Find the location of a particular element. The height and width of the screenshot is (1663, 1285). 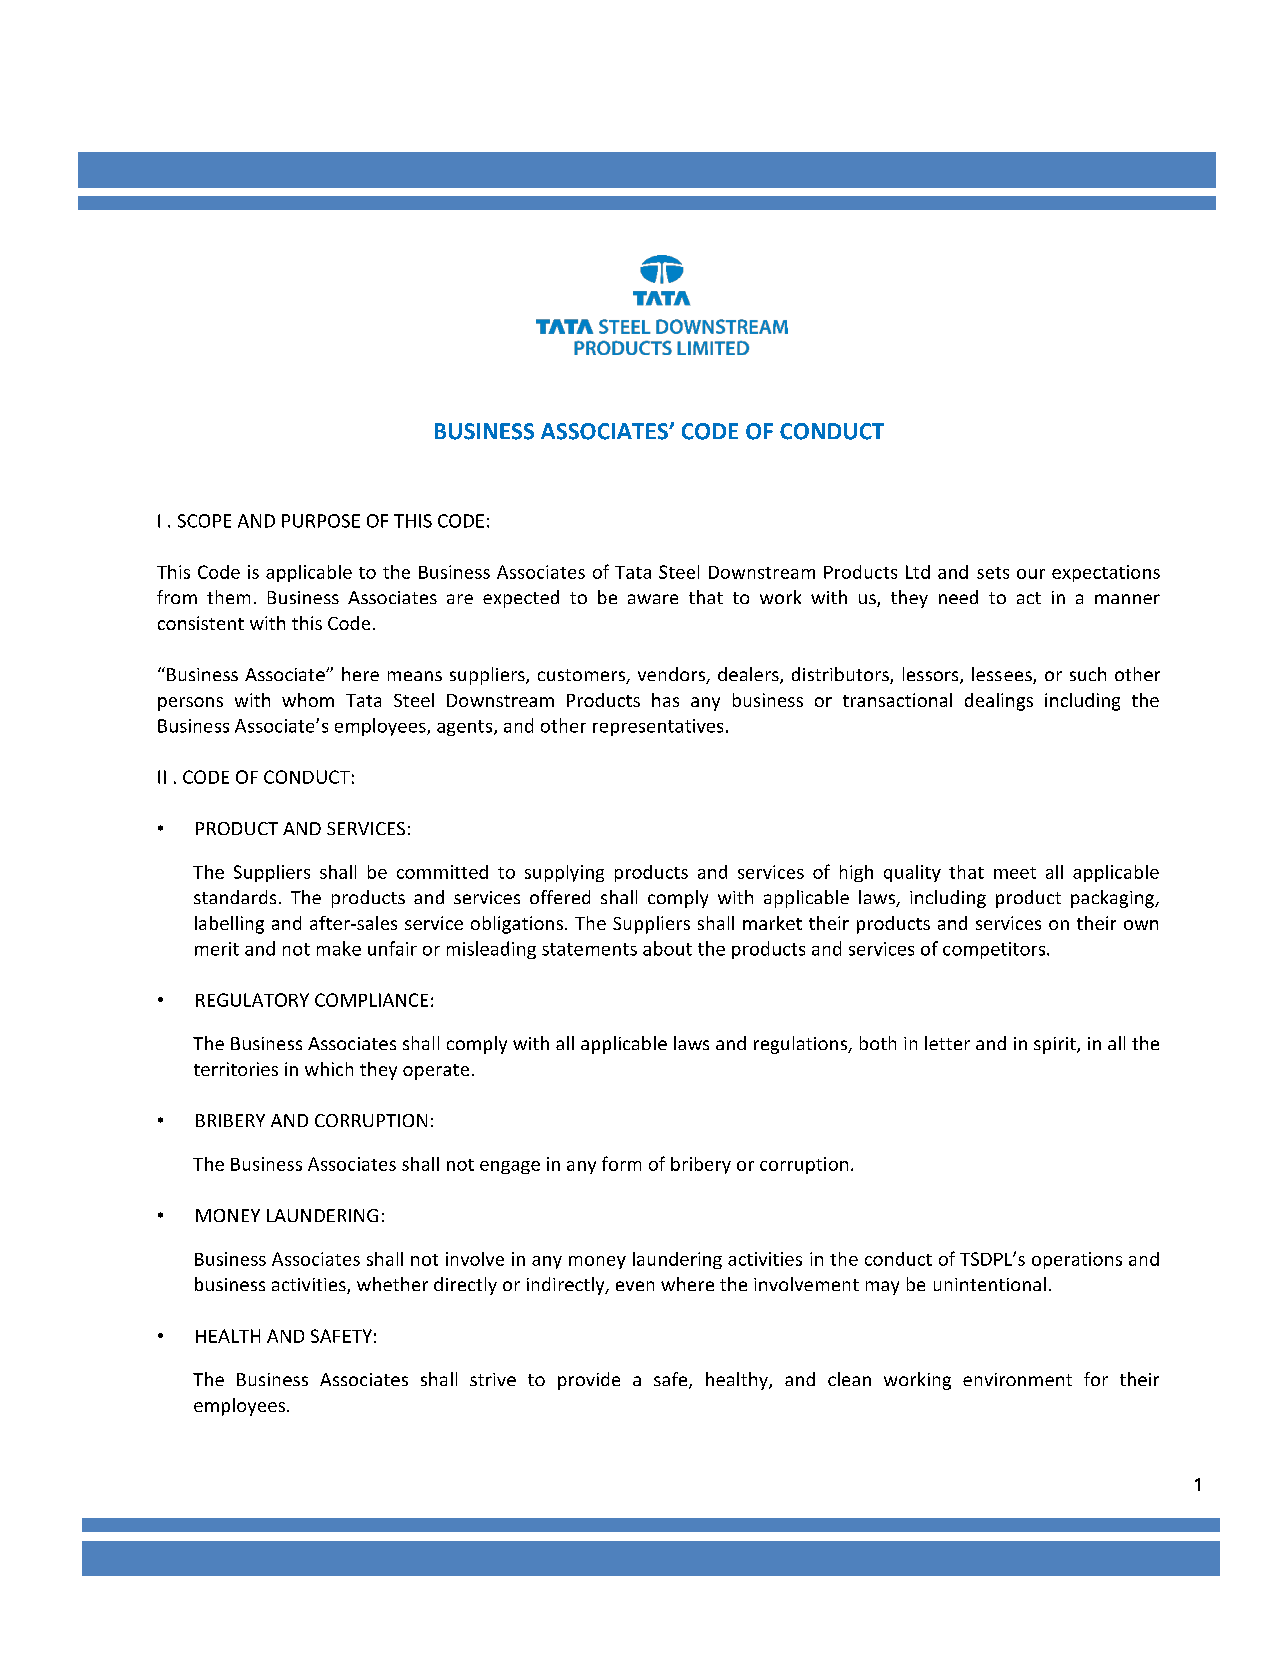

sets is located at coordinates (993, 573).
